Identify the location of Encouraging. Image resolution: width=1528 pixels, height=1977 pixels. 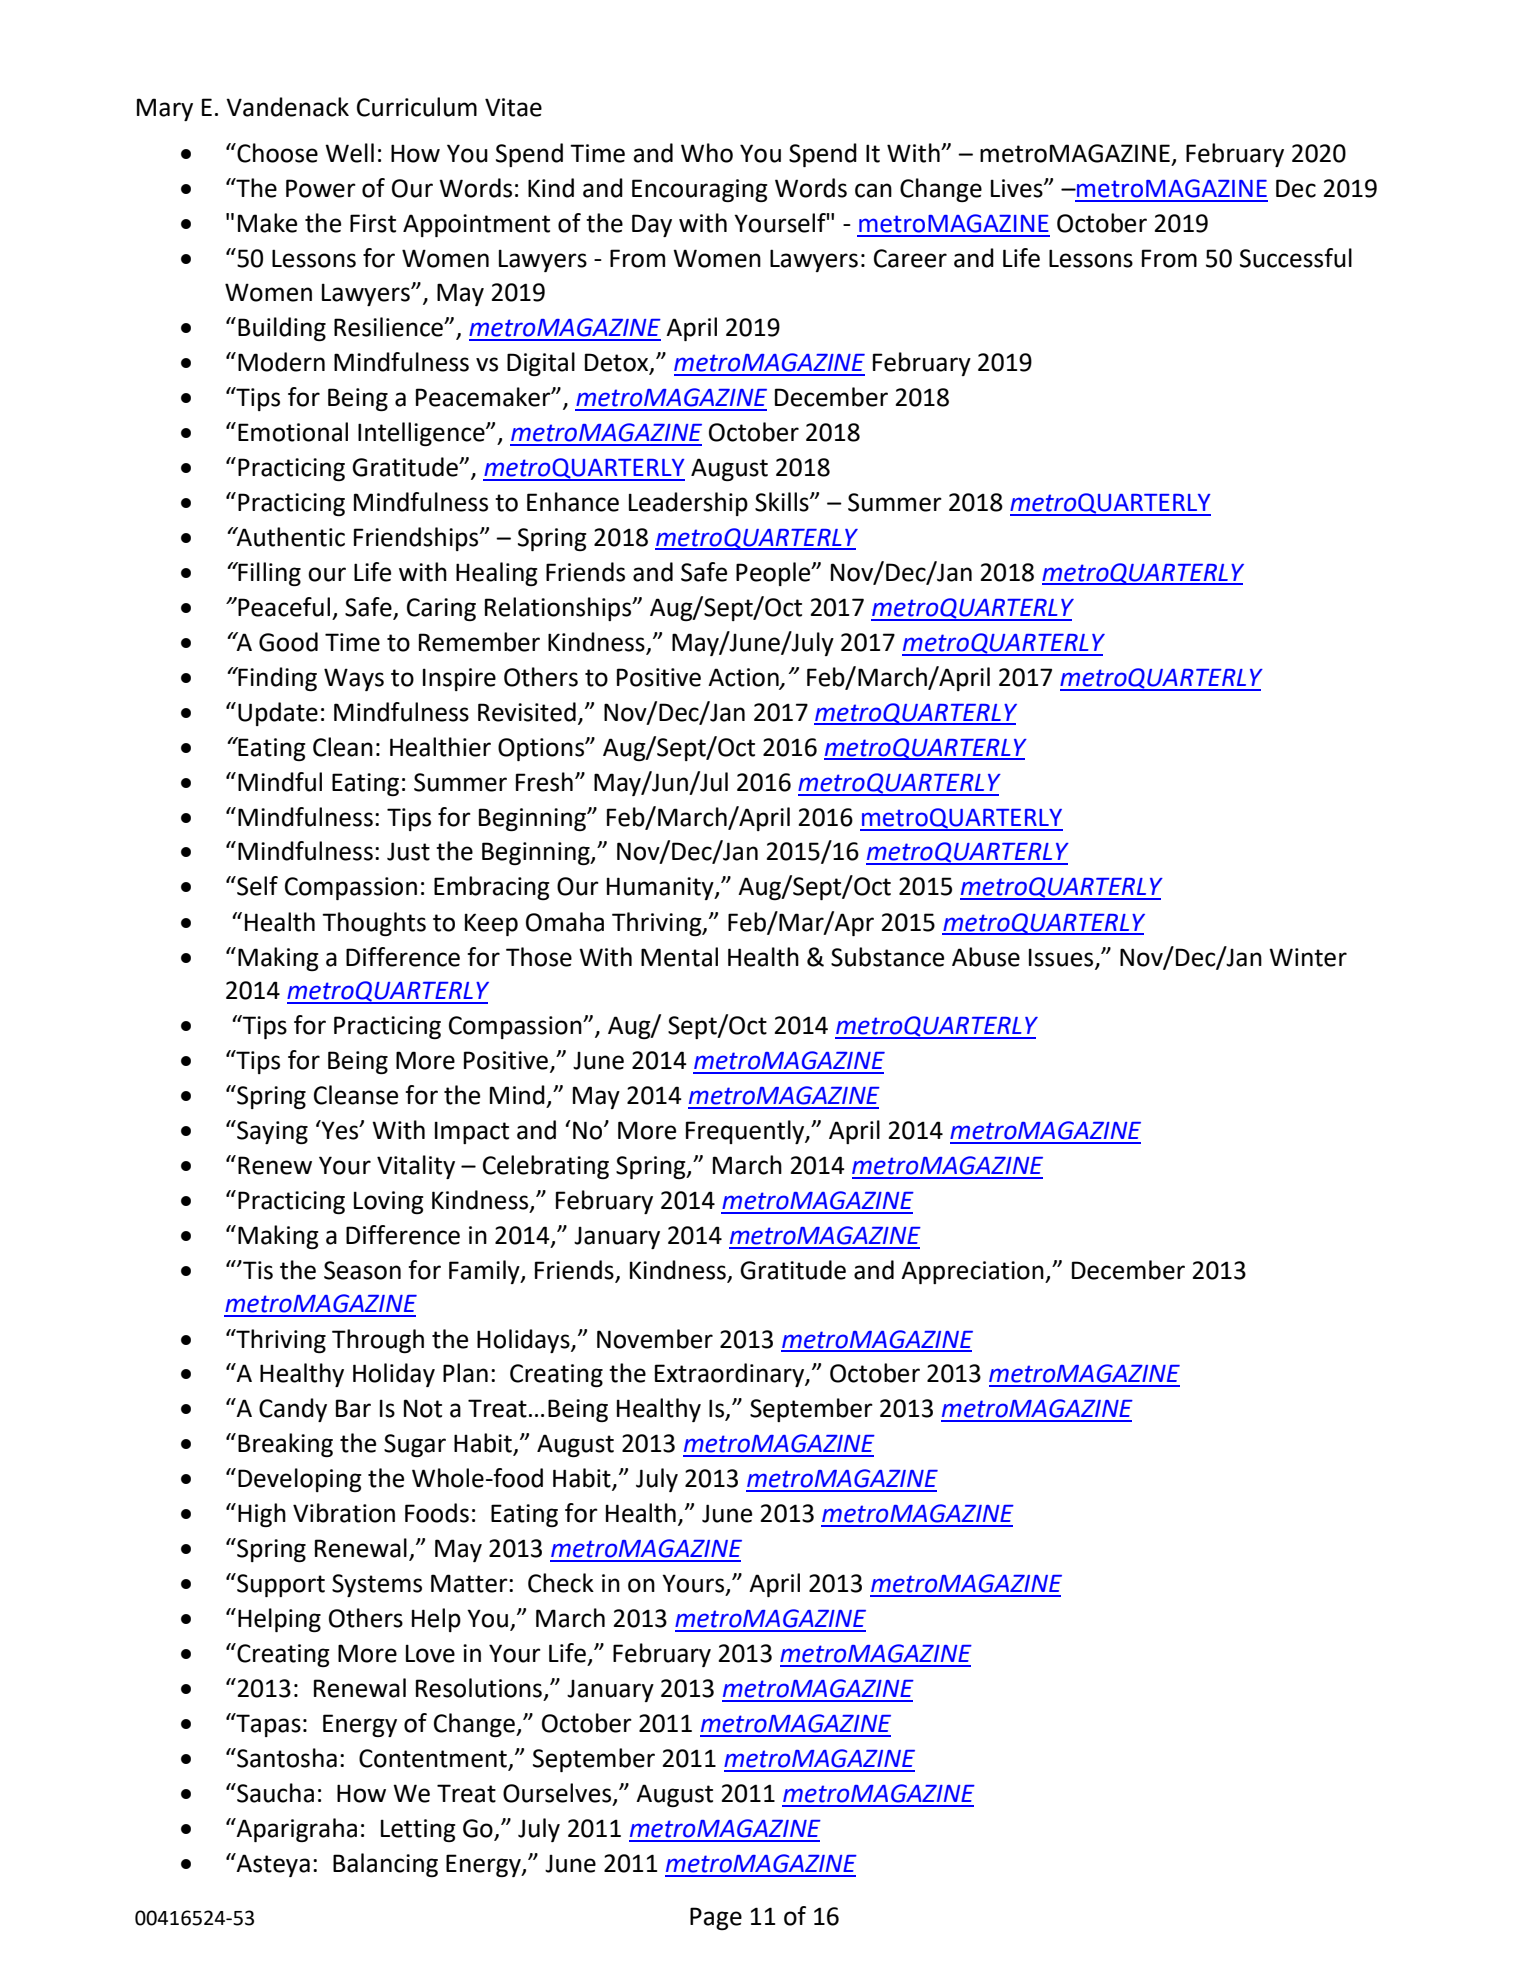
(700, 190).
